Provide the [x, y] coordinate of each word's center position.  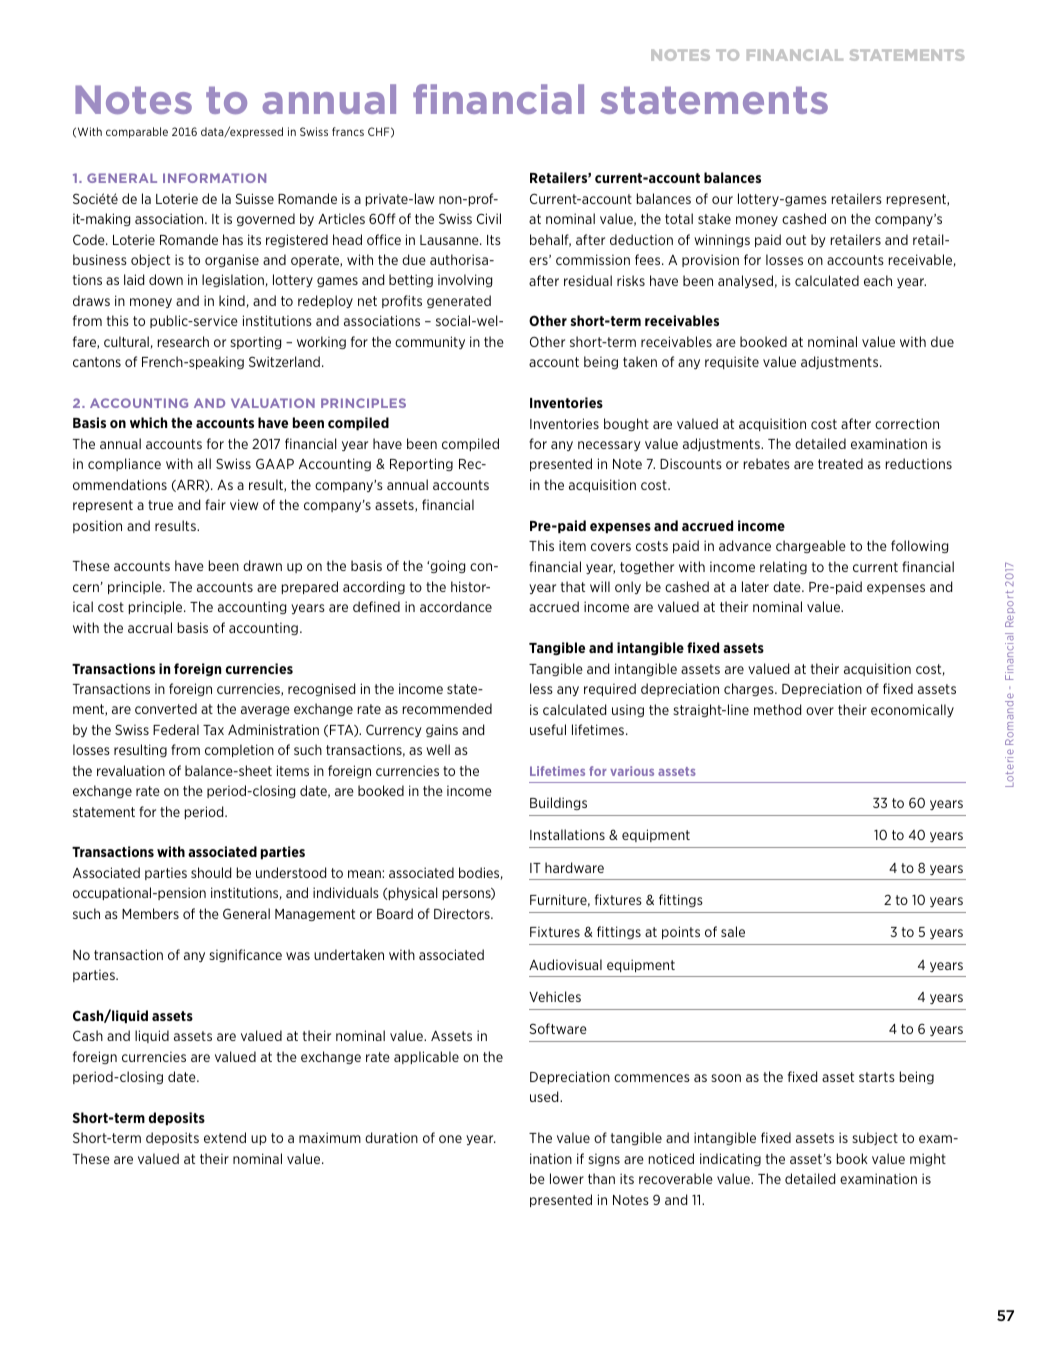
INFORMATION [214, 178]
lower [567, 1178]
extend [225, 1137]
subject [875, 1138]
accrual [150, 627]
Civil [489, 218]
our [722, 200]
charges [750, 689]
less [541, 688]
